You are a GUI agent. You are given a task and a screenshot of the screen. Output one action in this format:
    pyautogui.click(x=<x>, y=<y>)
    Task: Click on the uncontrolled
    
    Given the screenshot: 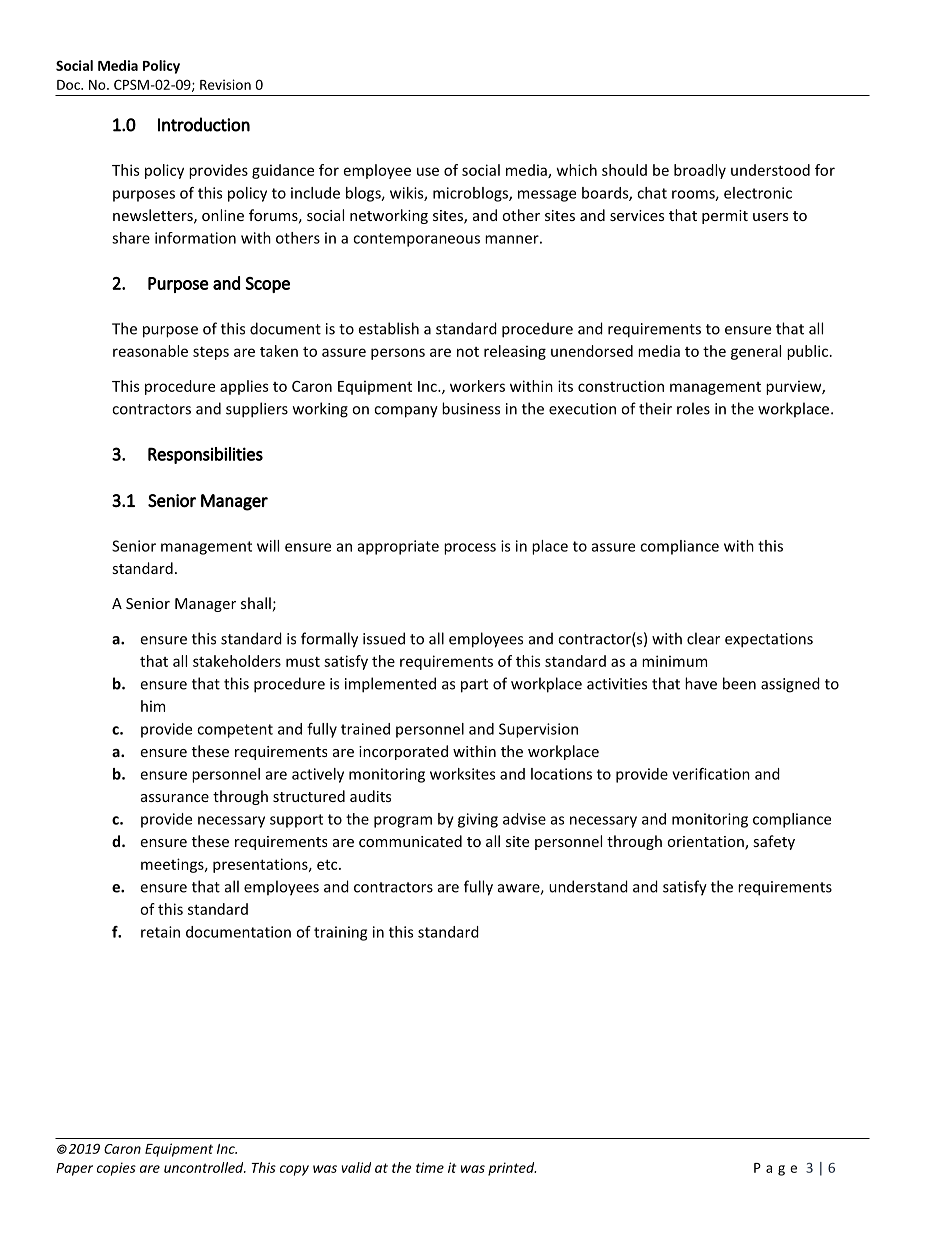 What is the action you would take?
    pyautogui.click(x=205, y=1167)
